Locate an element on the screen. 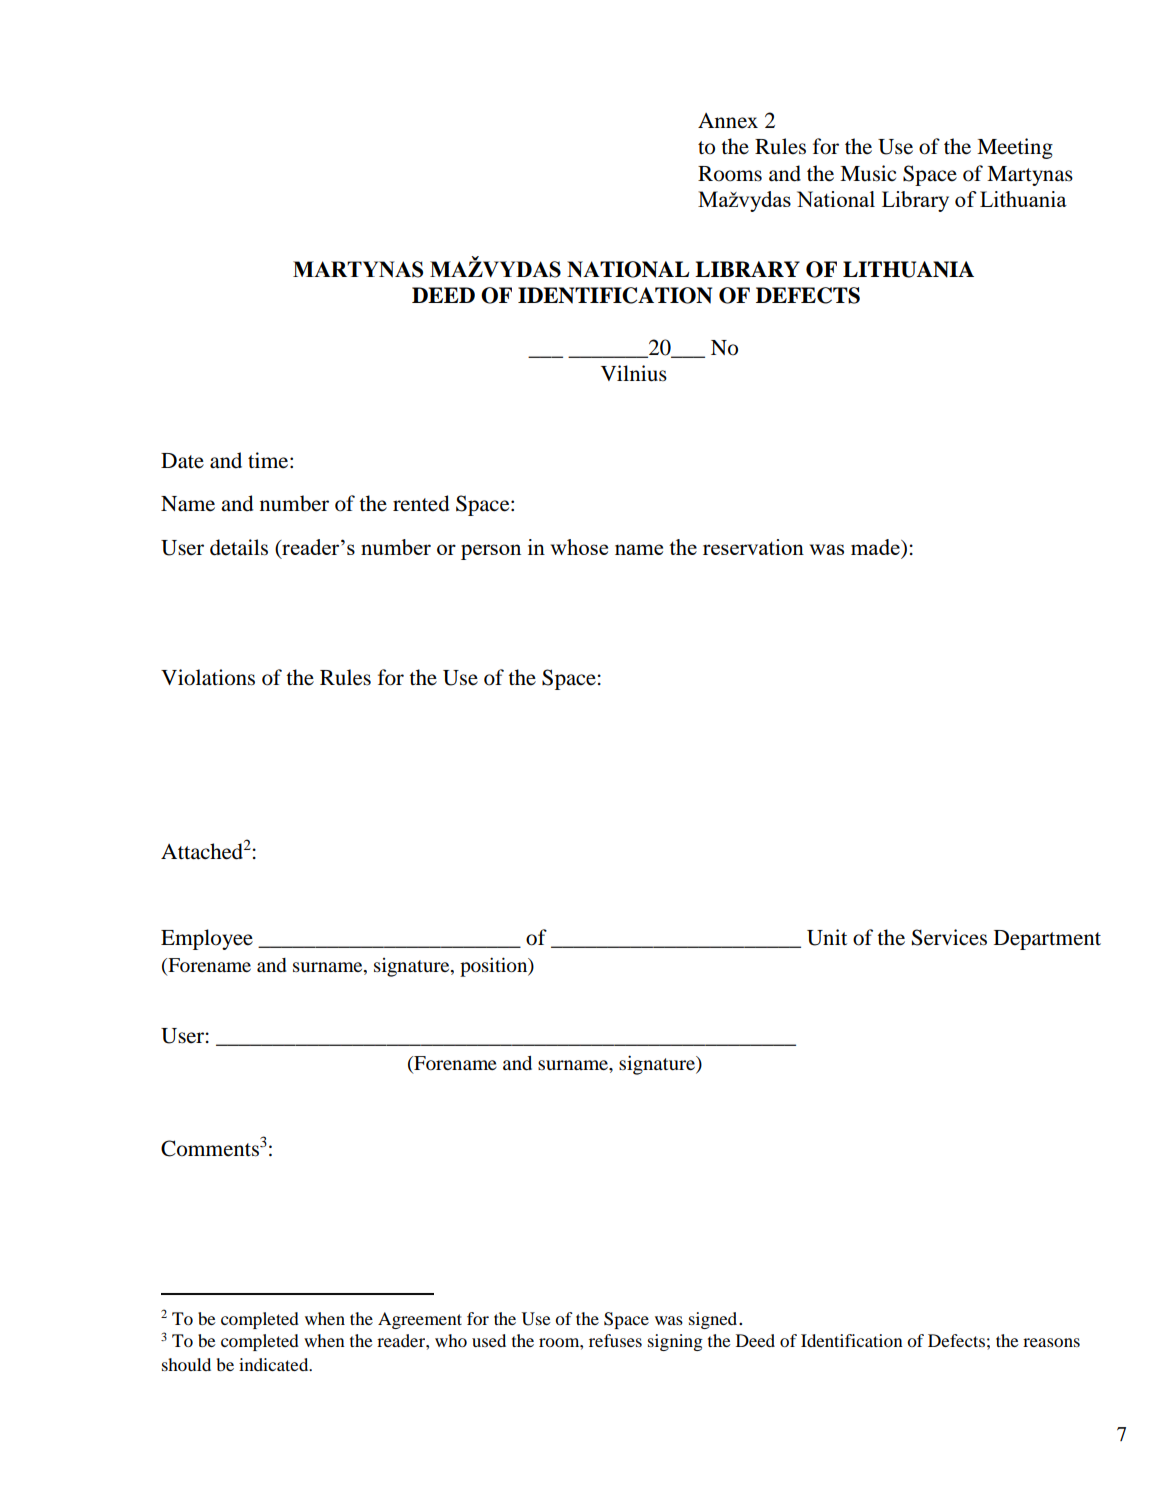  made is located at coordinates (876, 547).
